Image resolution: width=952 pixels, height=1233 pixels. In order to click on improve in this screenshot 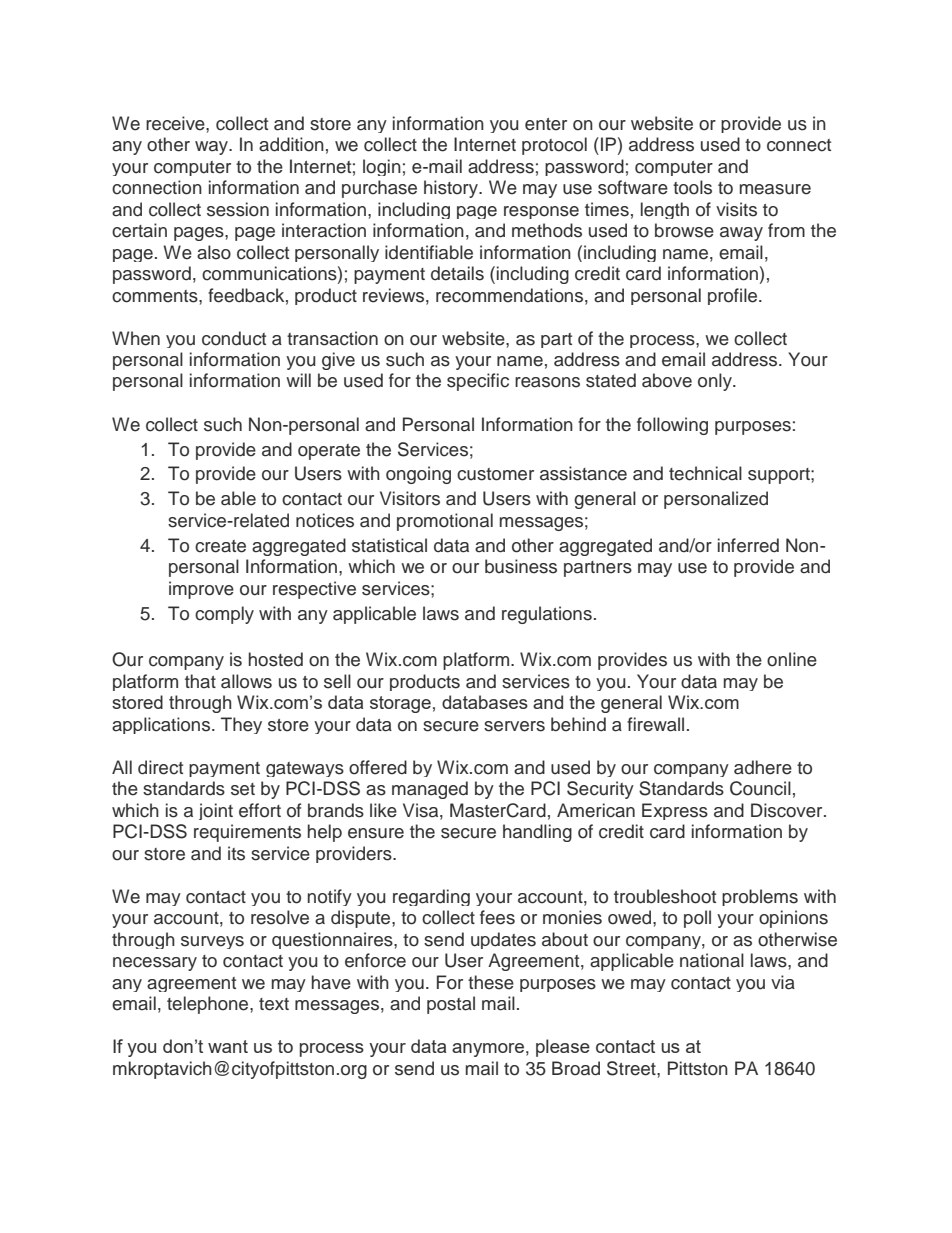, I will do `click(201, 590)`.
